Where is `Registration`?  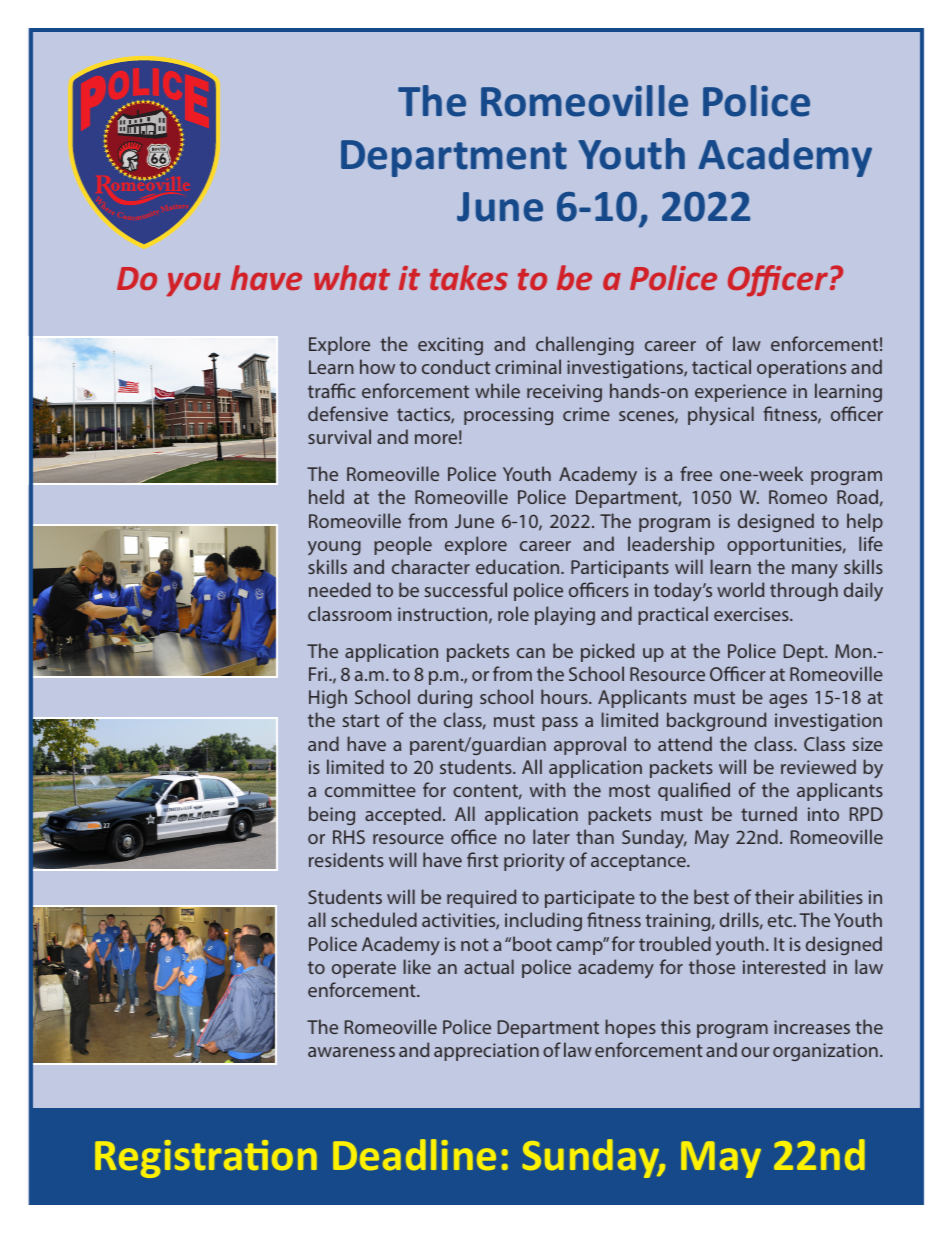
Registration is located at coordinates (206, 1159).
